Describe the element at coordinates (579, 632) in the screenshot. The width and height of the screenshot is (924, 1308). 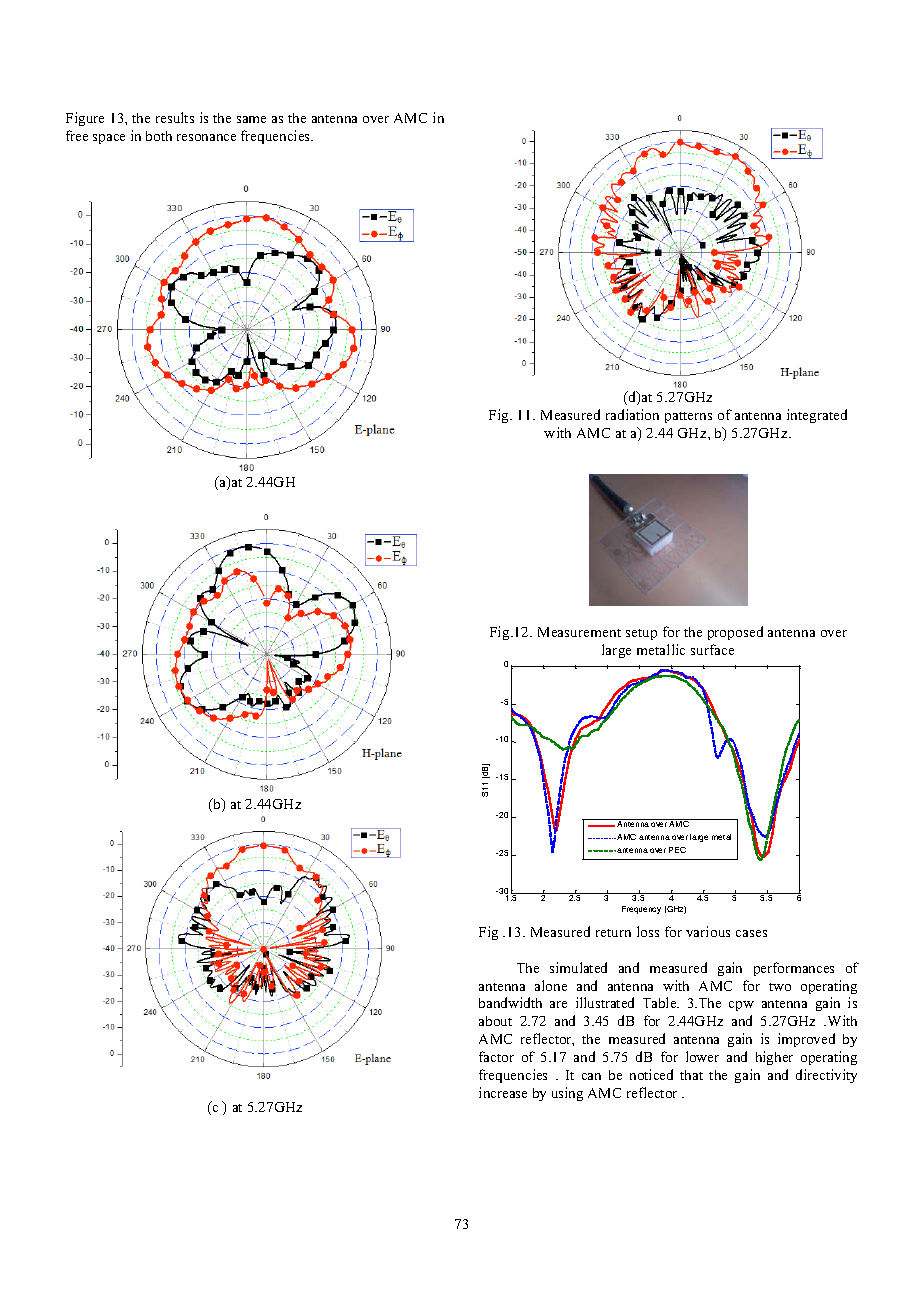
I see `Measurement` at that location.
